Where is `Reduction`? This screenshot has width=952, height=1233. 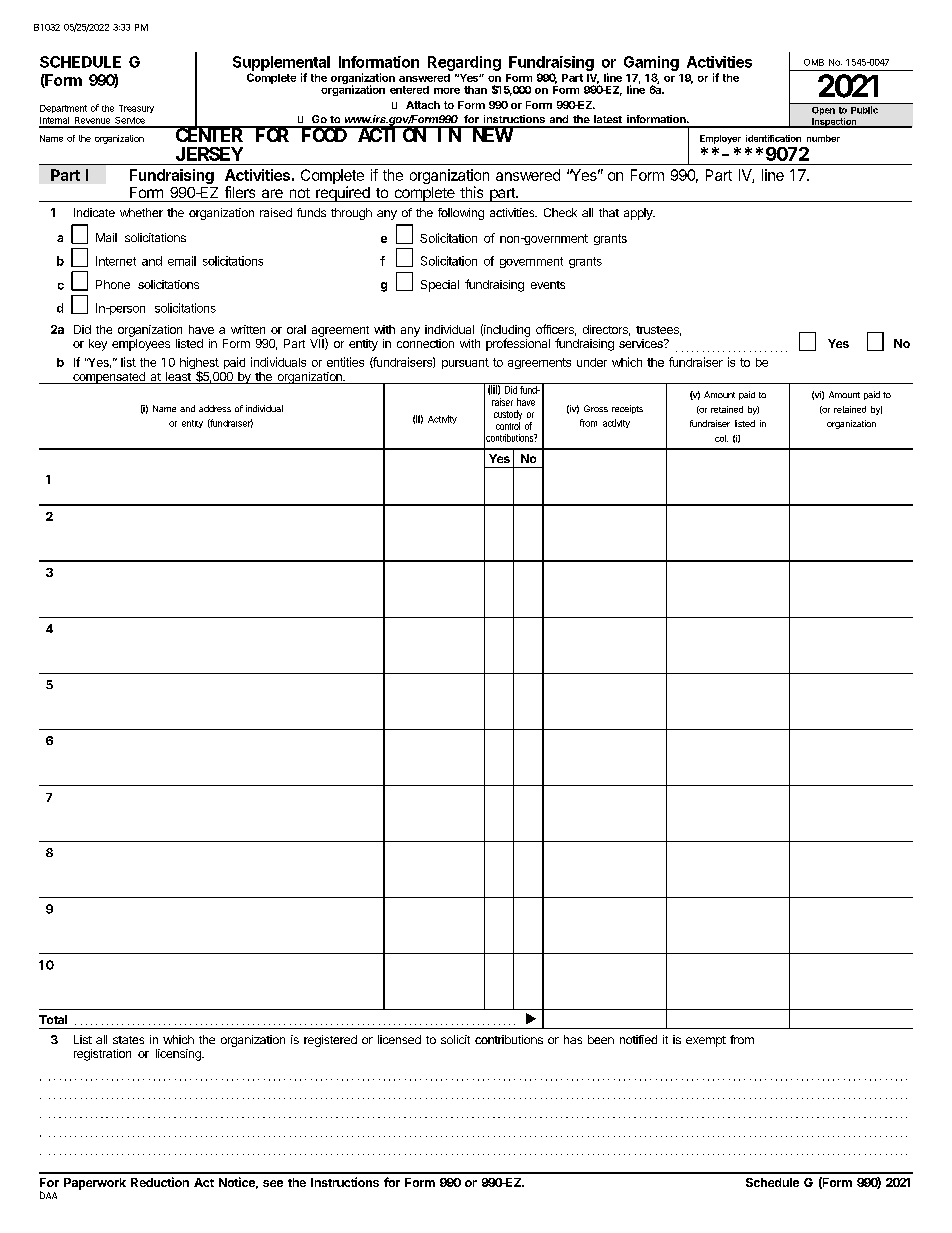
Reduction is located at coordinates (160, 1182).
